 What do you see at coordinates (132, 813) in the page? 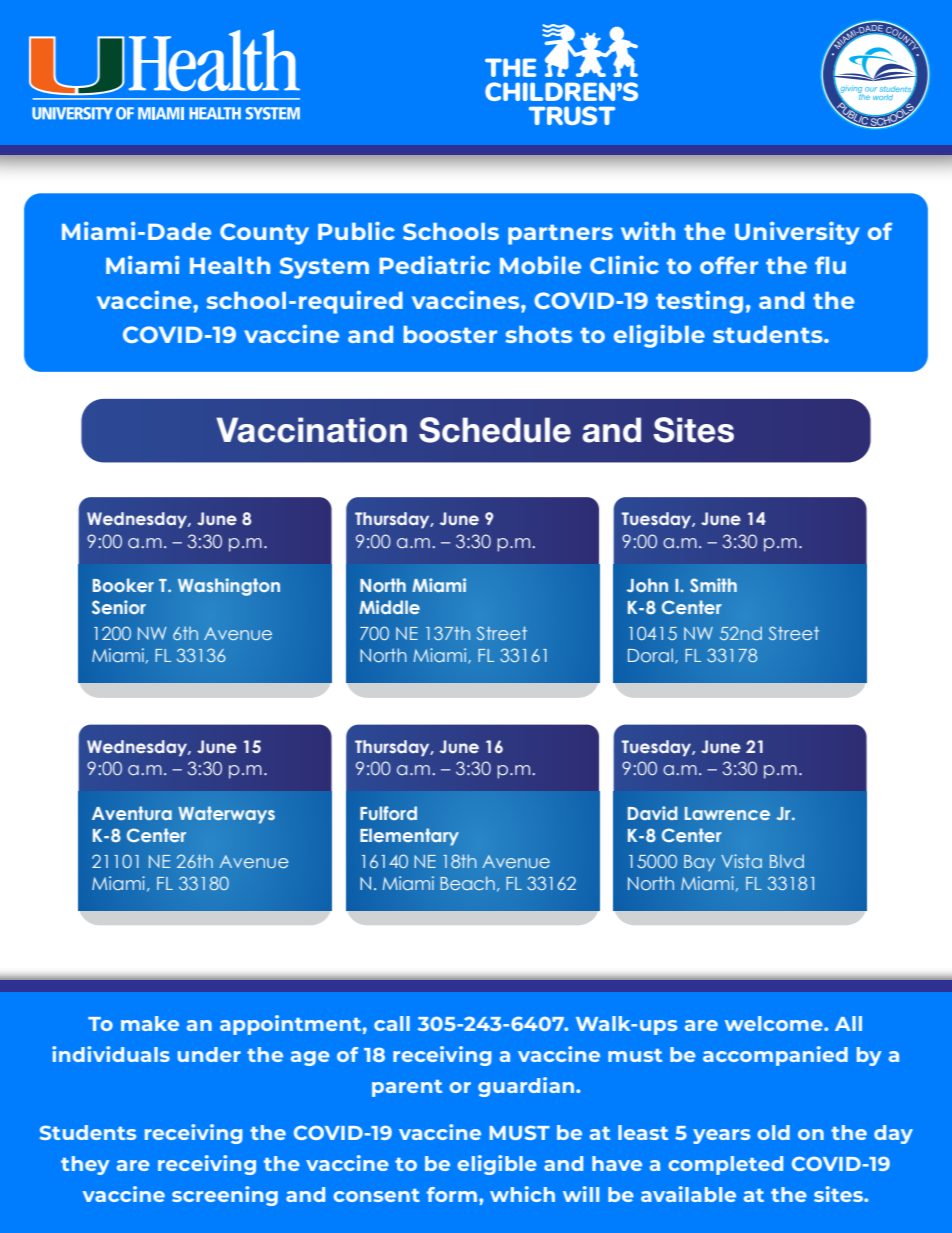
I see `Aventura` at bounding box center [132, 813].
